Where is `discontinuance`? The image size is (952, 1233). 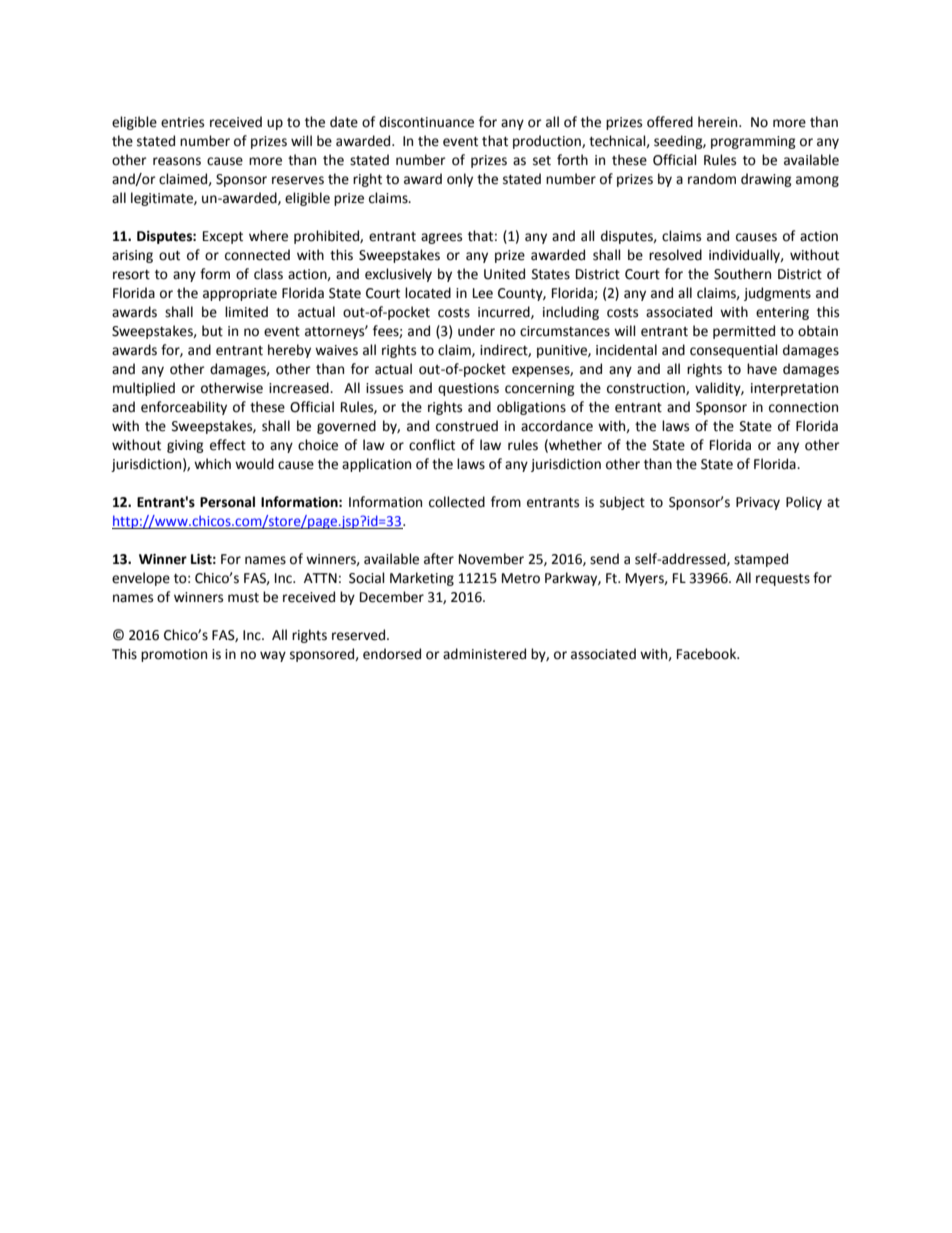
discontinuance is located at coordinates (426, 122).
